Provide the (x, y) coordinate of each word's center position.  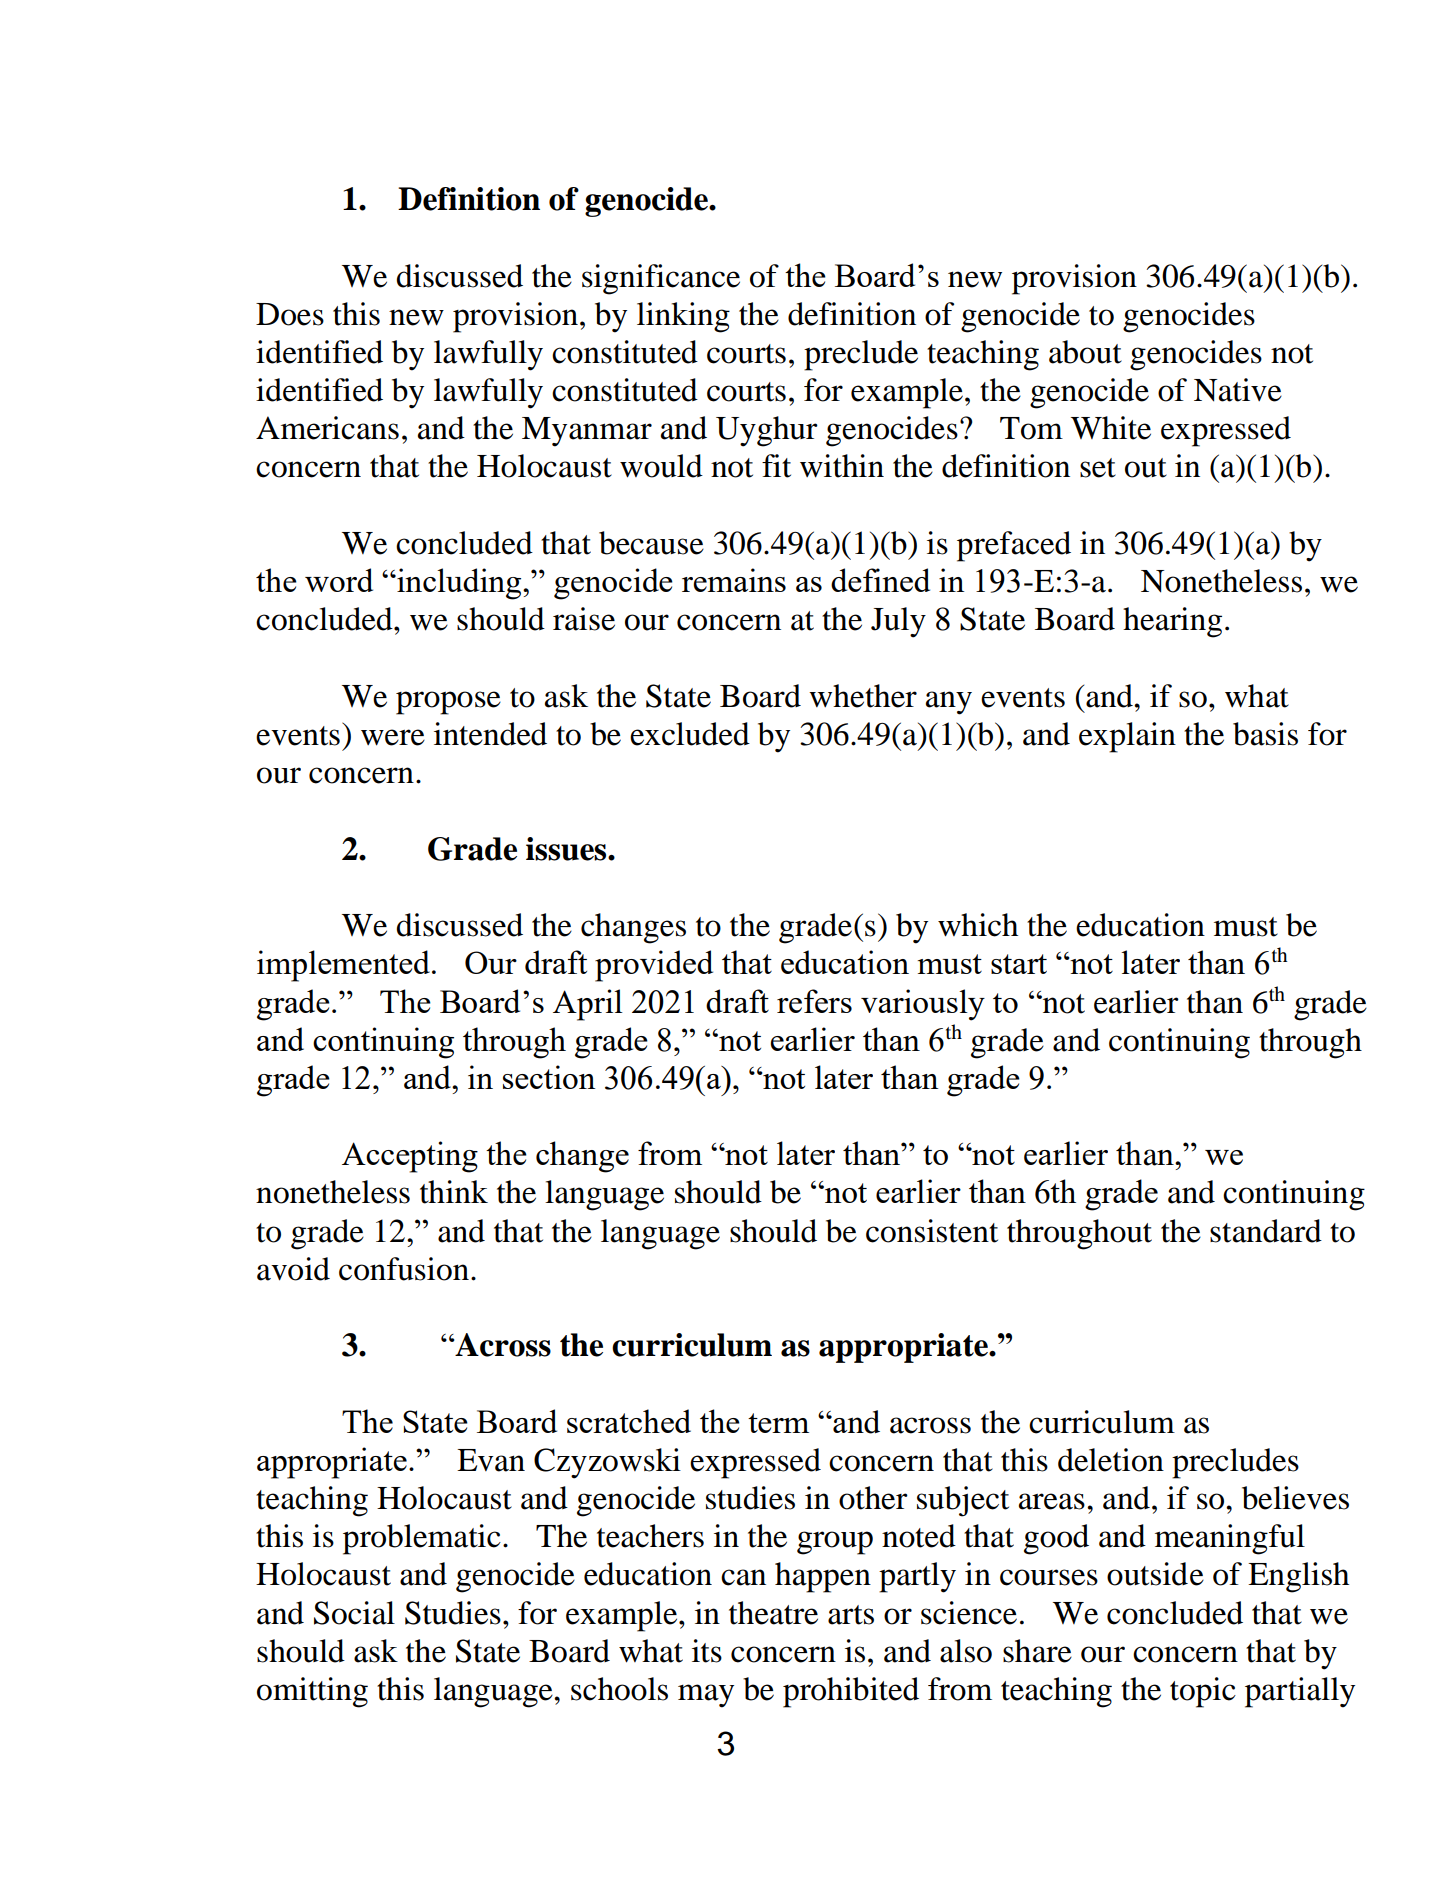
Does (290, 314)
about (1085, 352)
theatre (773, 1613)
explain (1127, 737)
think (454, 1192)
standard (1266, 1231)
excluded (690, 734)
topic (1203, 1692)
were (393, 737)
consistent (932, 1231)
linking (683, 317)
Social (354, 1613)
